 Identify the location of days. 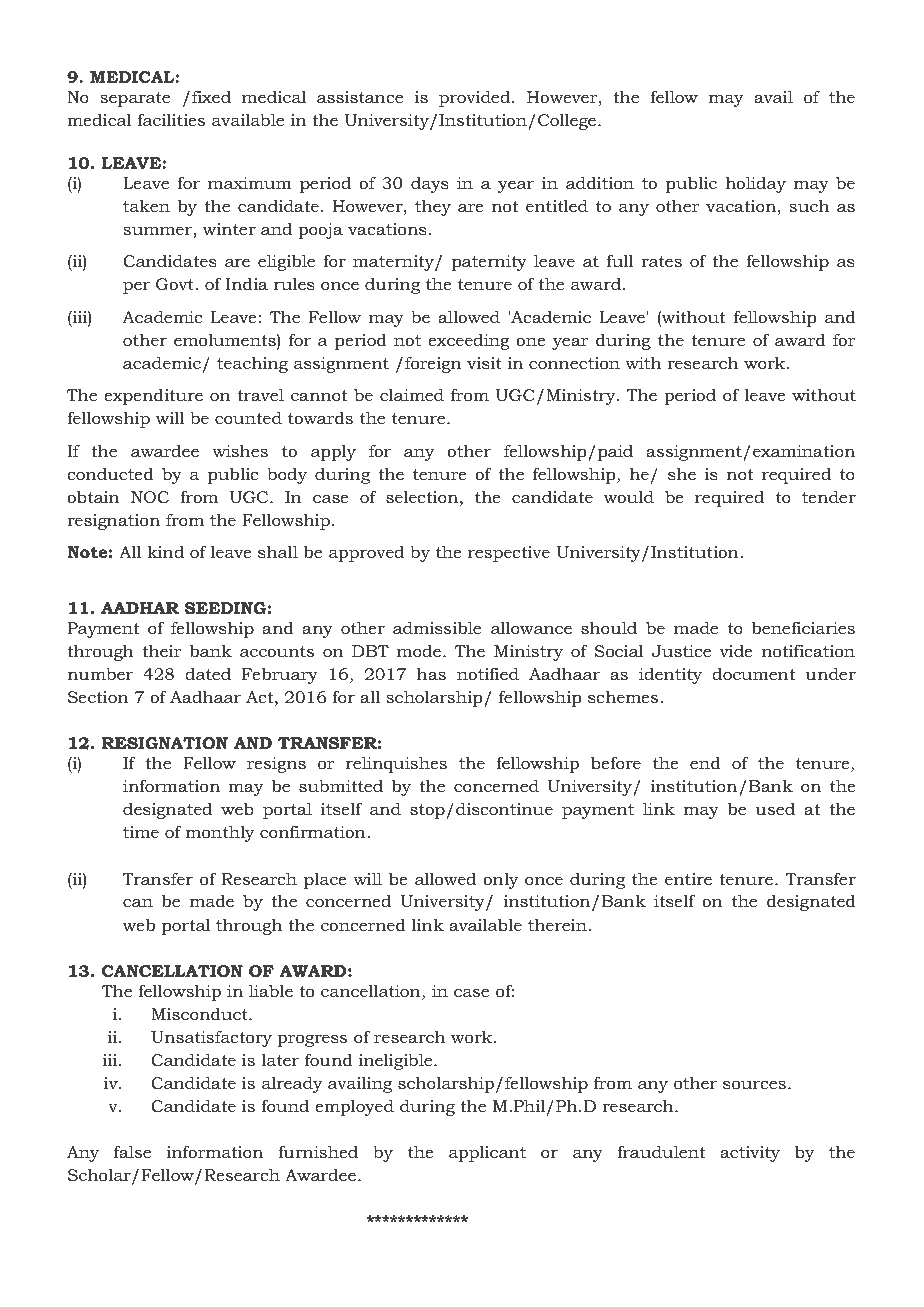
(430, 185).
